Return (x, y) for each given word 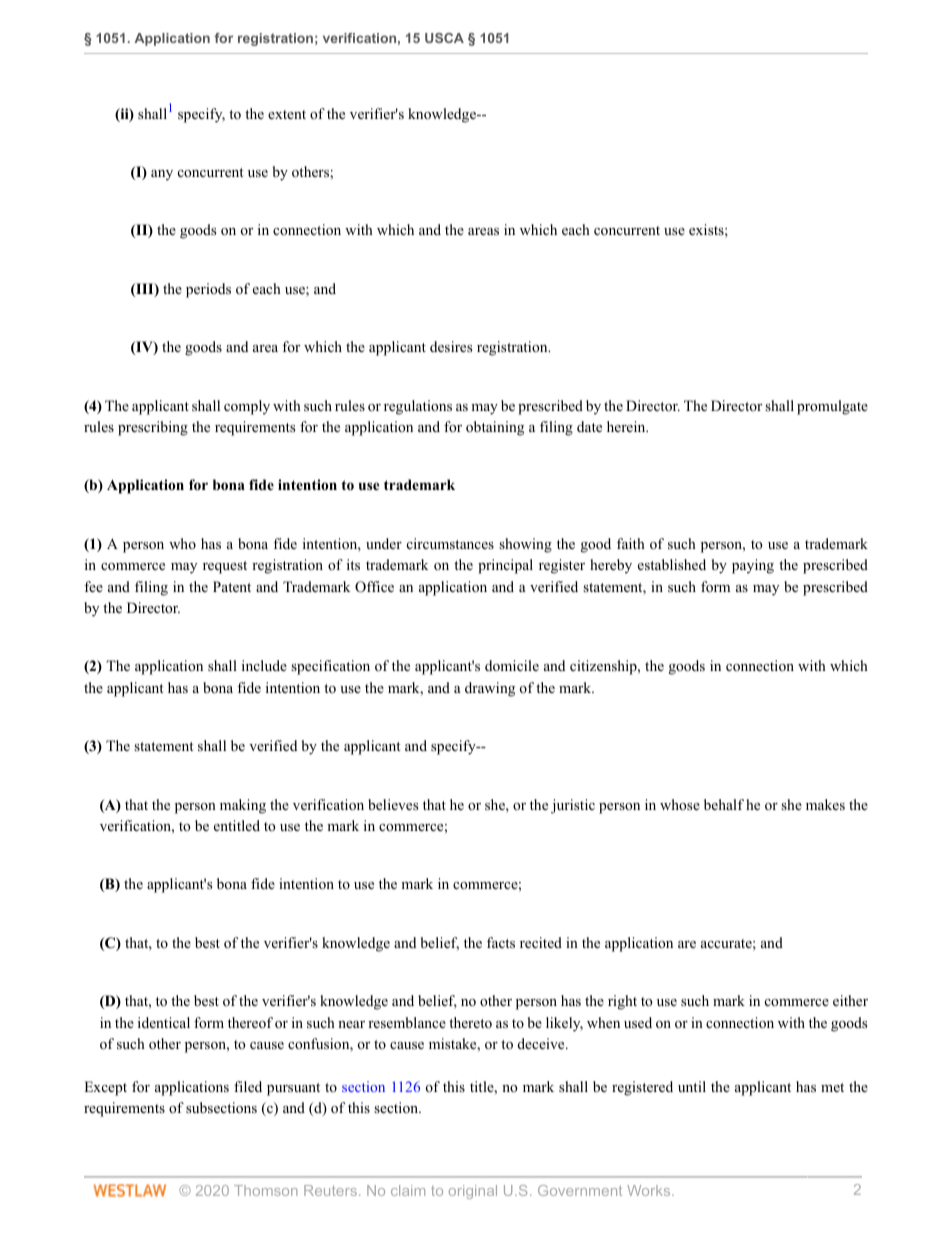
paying (753, 566)
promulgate (832, 407)
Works (650, 1190)
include (264, 665)
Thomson (266, 1190)
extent (287, 114)
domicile (512, 665)
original (473, 1192)
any (162, 175)
